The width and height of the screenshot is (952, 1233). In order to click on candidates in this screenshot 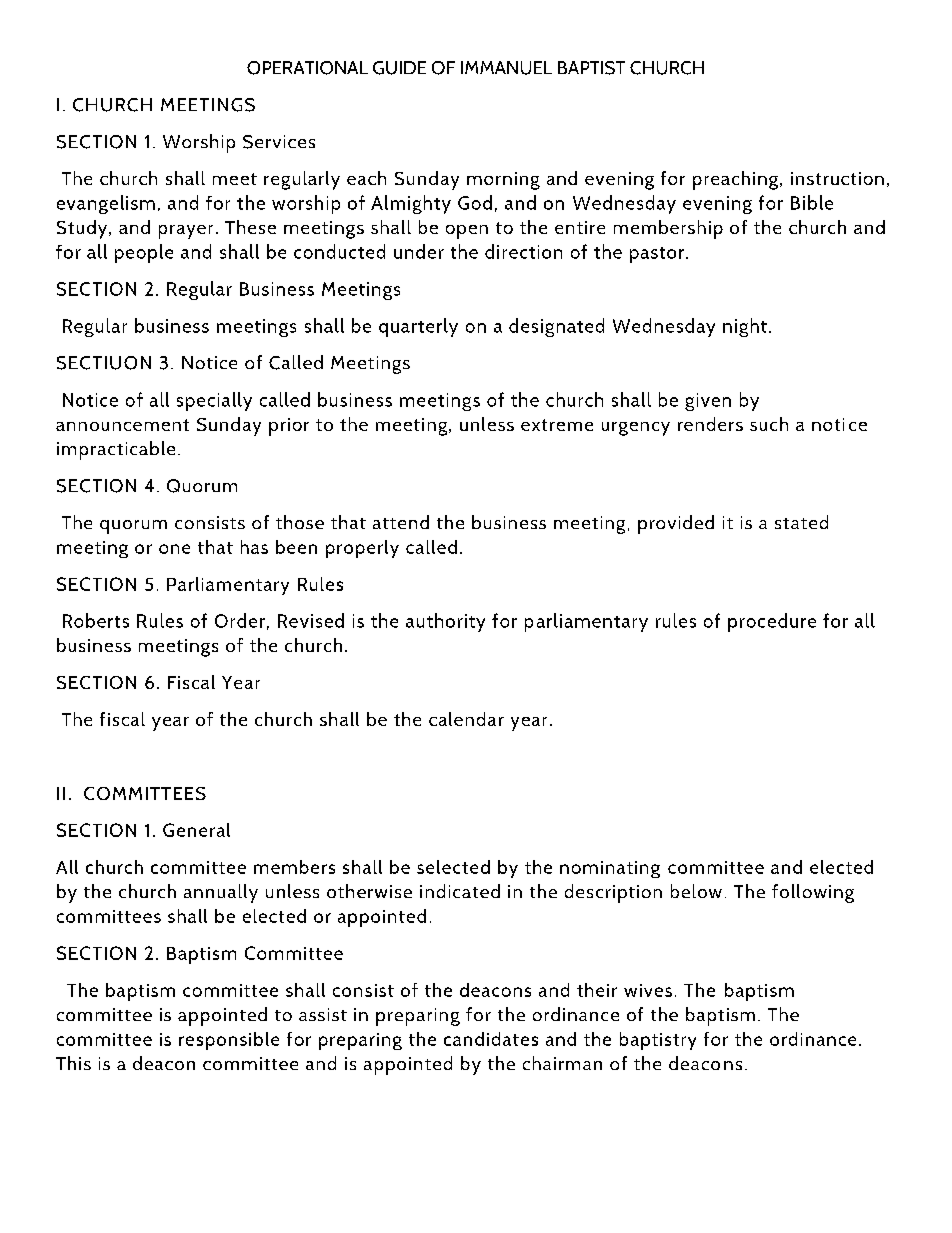, I will do `click(491, 1039)`.
